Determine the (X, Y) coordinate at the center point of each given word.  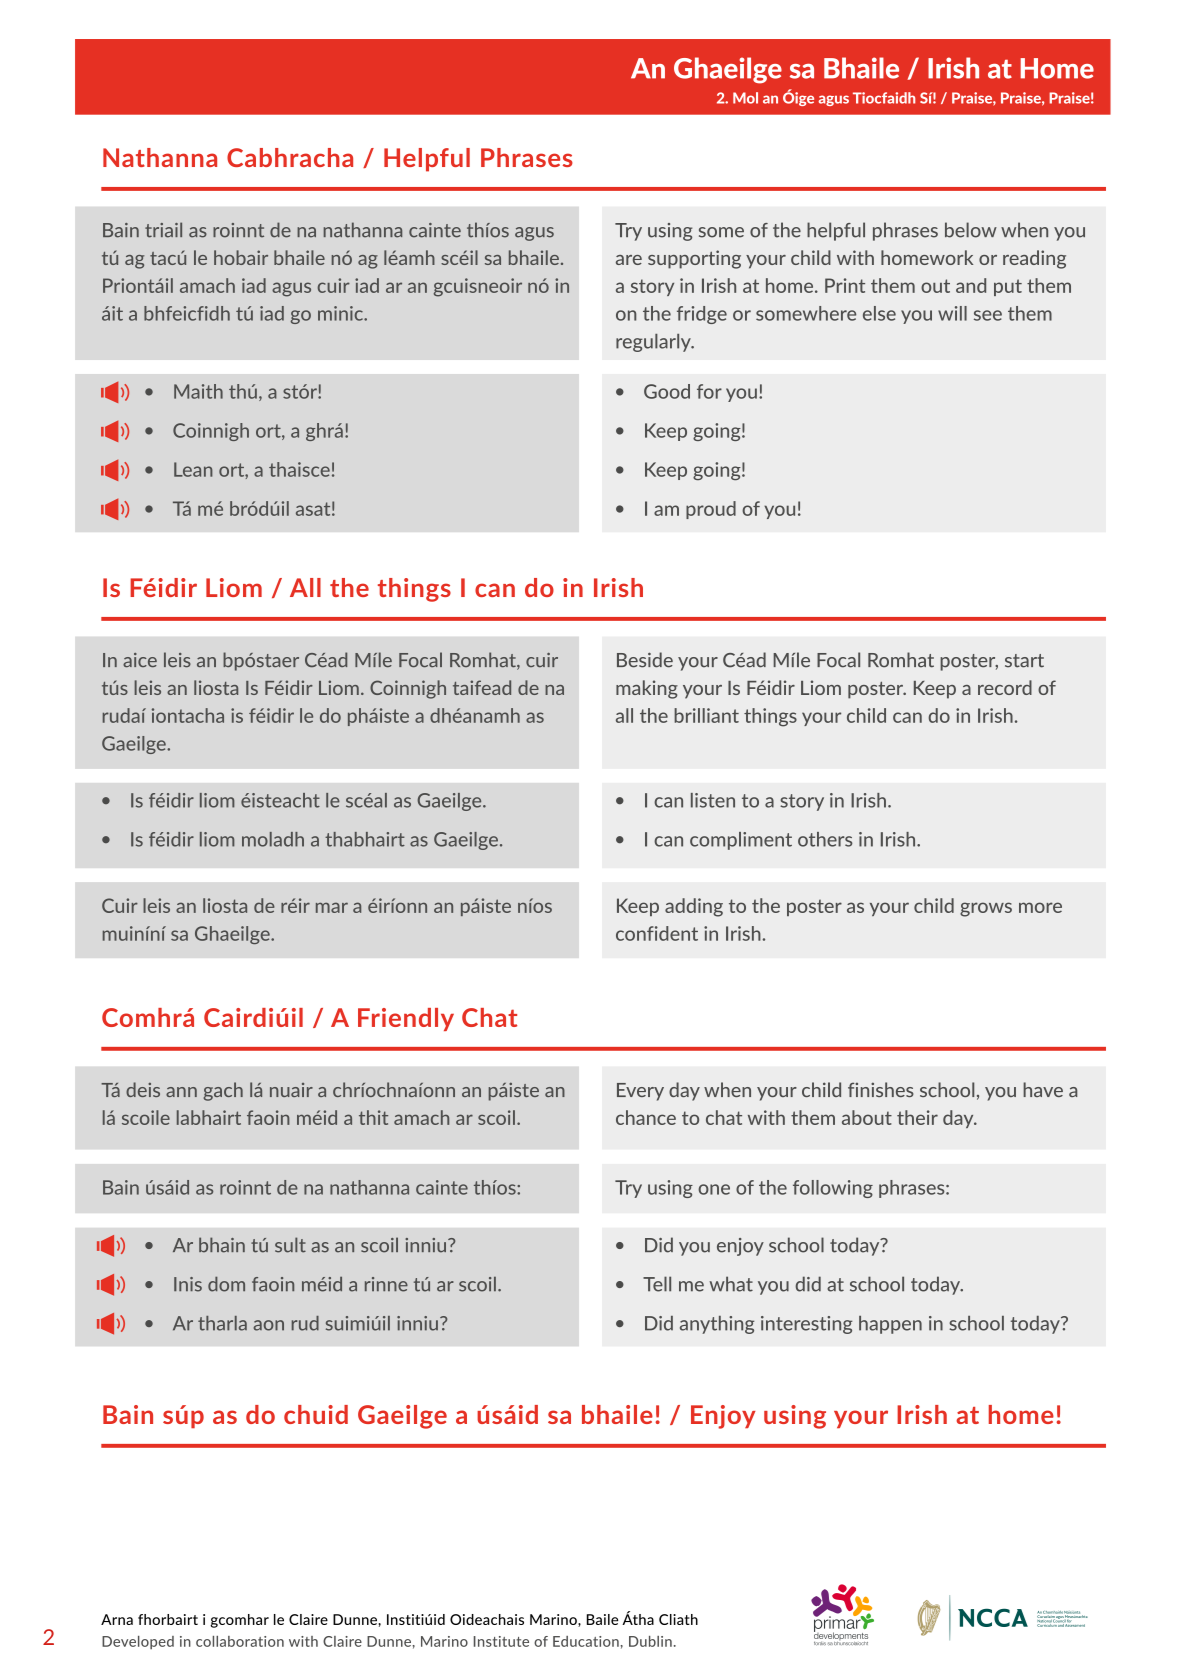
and (971, 285)
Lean (193, 469)
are (629, 260)
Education (586, 1641)
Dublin (650, 1641)
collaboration (240, 1641)
